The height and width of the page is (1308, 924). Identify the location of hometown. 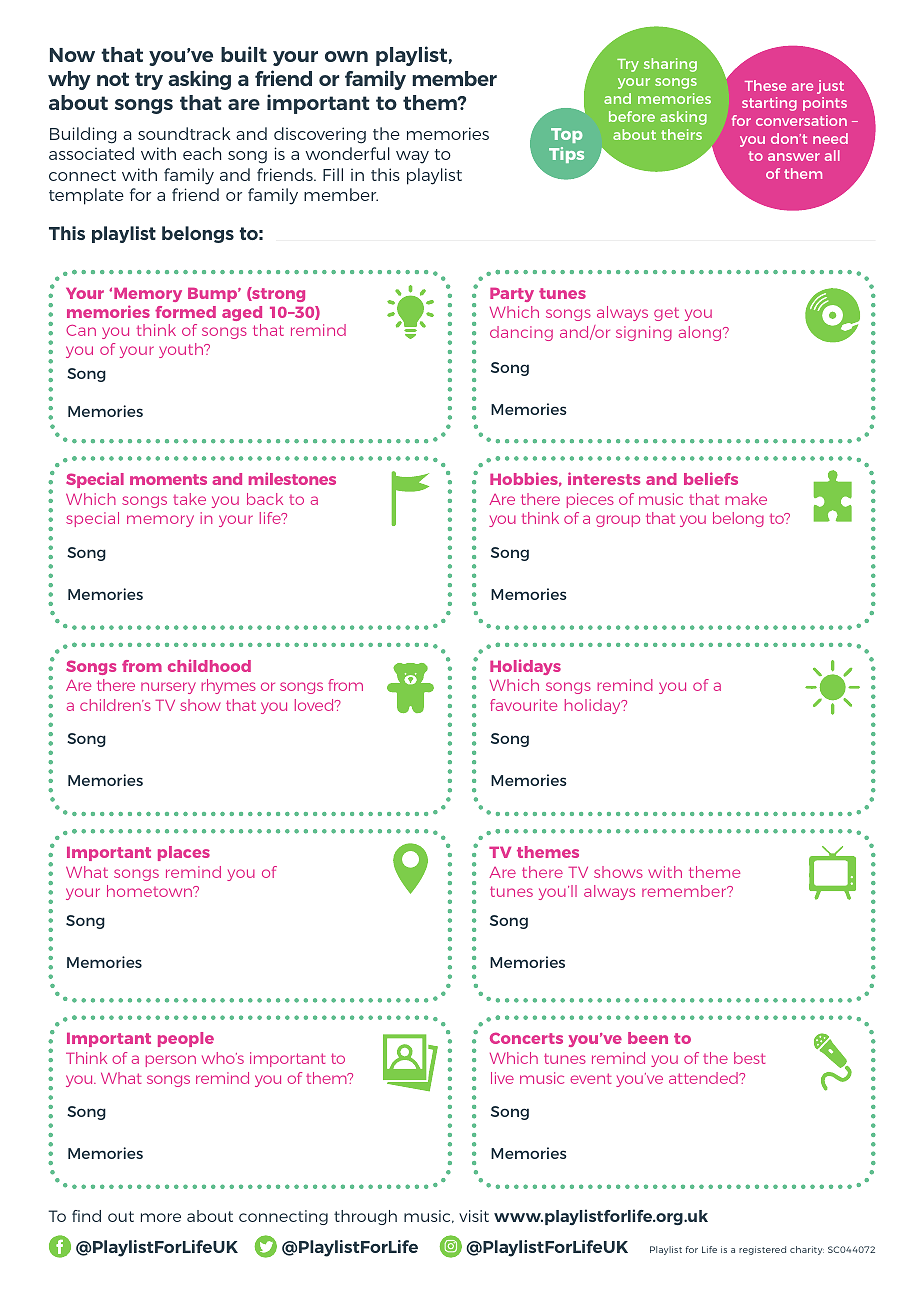
(151, 891).
